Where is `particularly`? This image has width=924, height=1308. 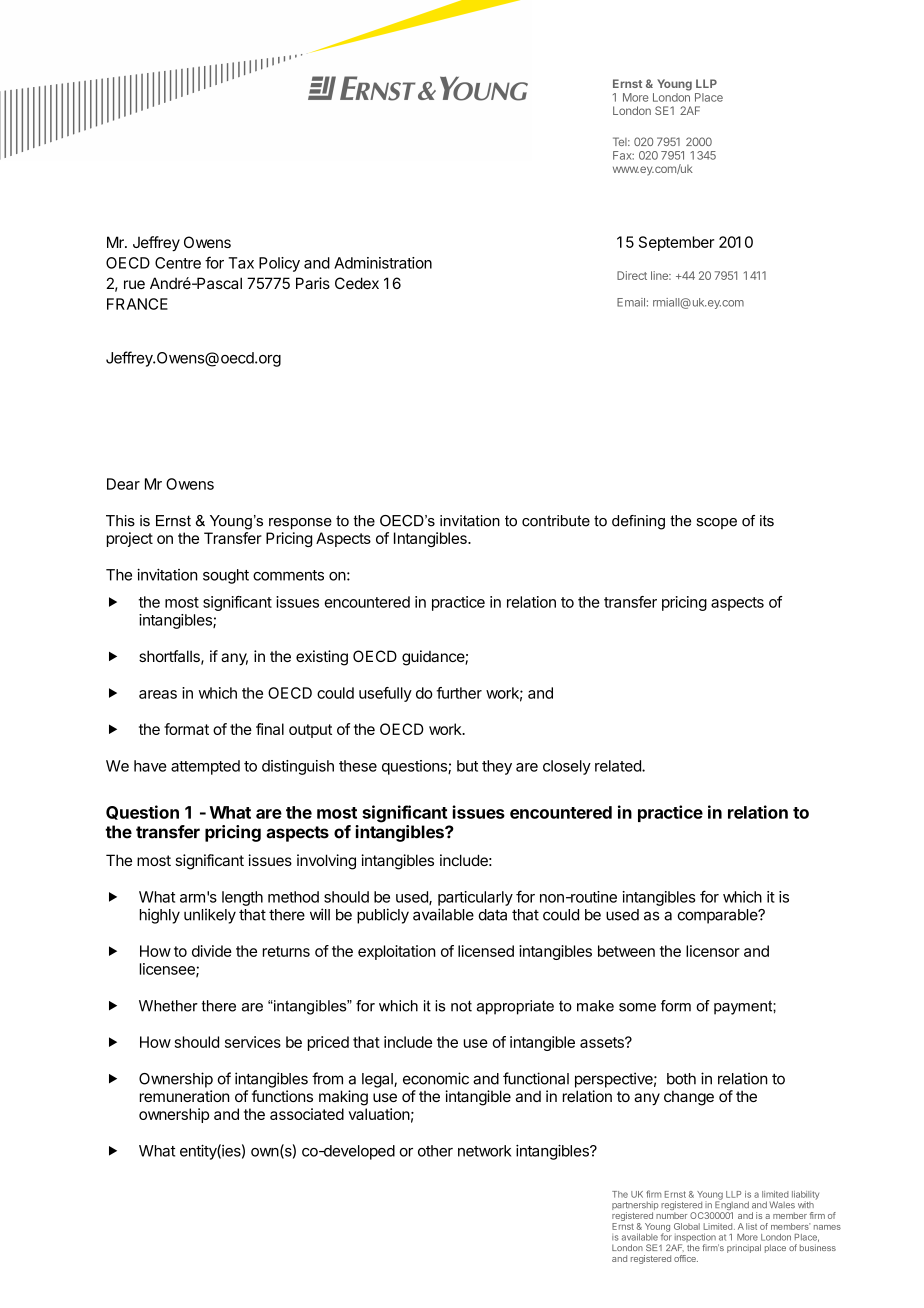 particularly is located at coordinates (475, 898).
